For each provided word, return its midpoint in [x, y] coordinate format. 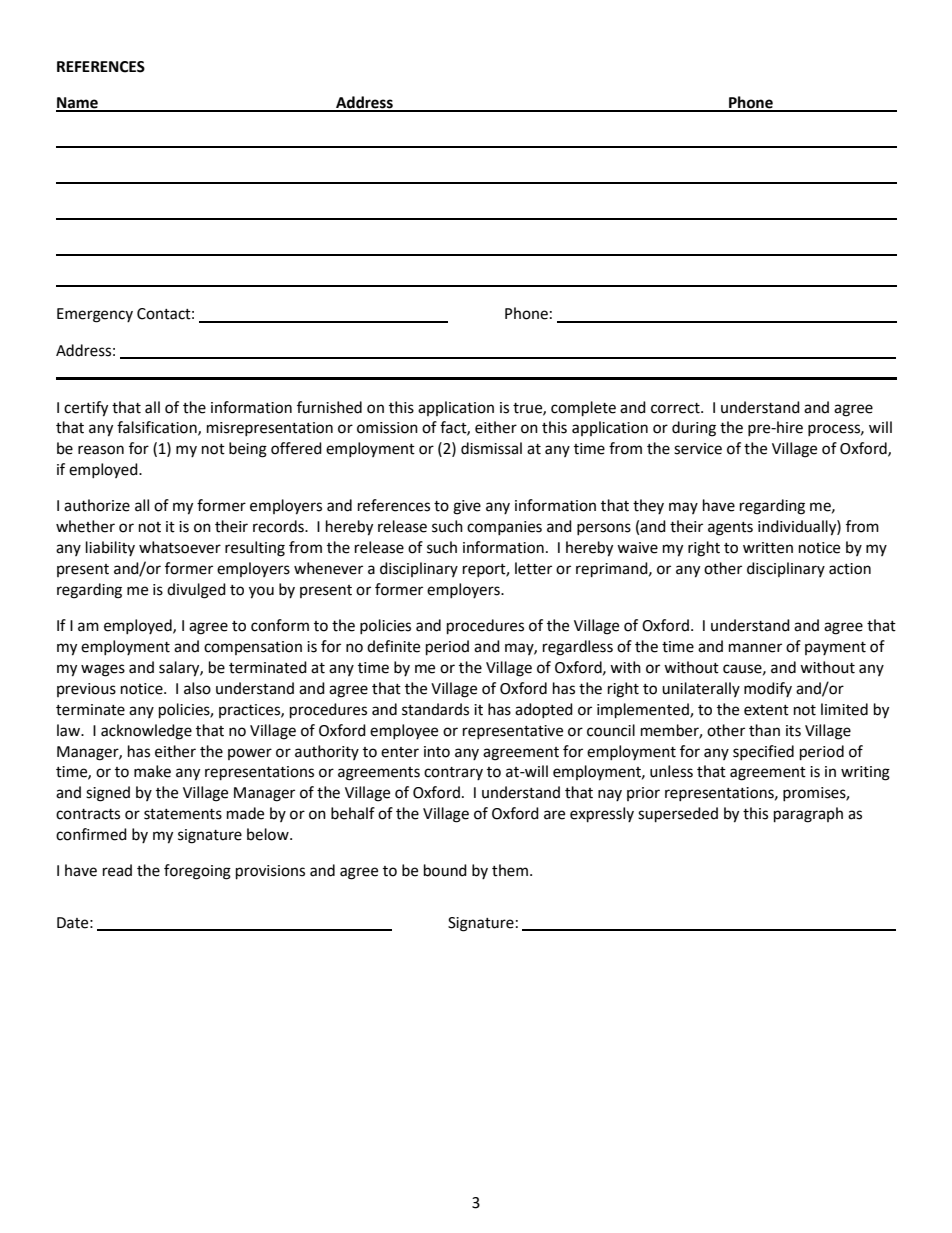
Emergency [95, 315]
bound [445, 870]
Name [78, 104]
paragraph [808, 815]
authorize [97, 505]
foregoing [197, 872]
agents [730, 529]
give [467, 507]
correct [676, 408]
